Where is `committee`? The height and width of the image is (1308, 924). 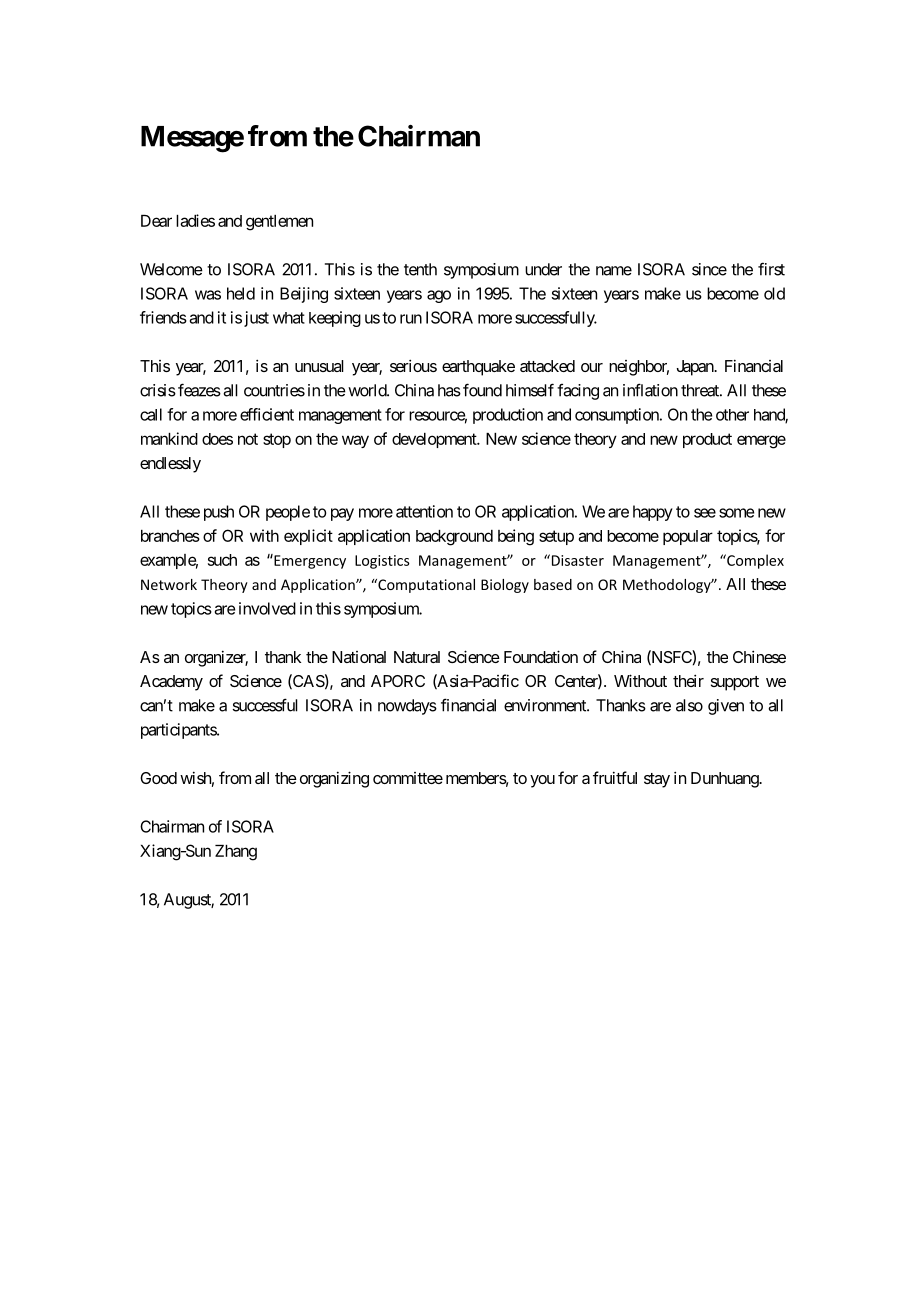
committee is located at coordinates (408, 778).
